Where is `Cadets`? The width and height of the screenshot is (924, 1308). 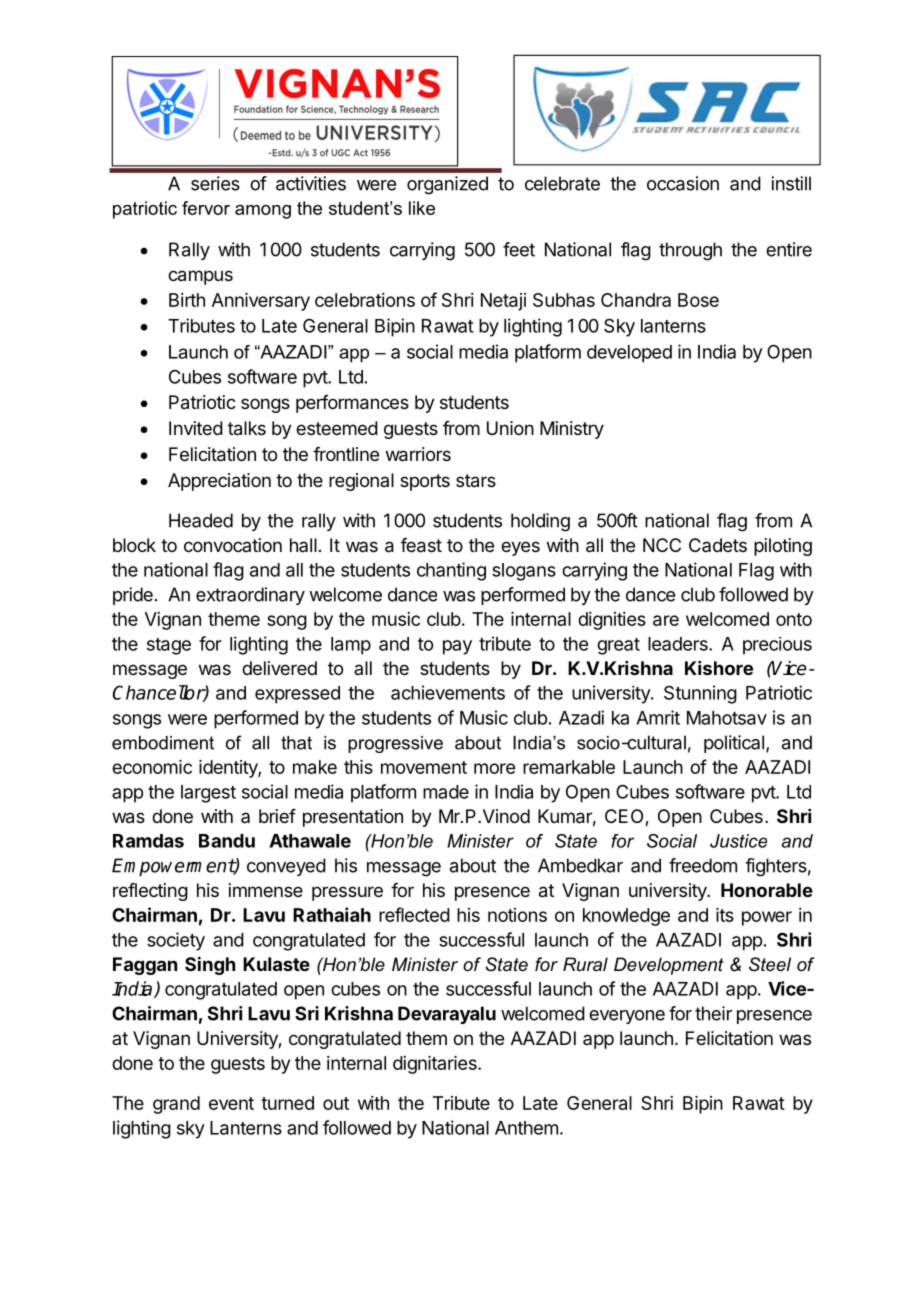
Cadets is located at coordinates (718, 545).
